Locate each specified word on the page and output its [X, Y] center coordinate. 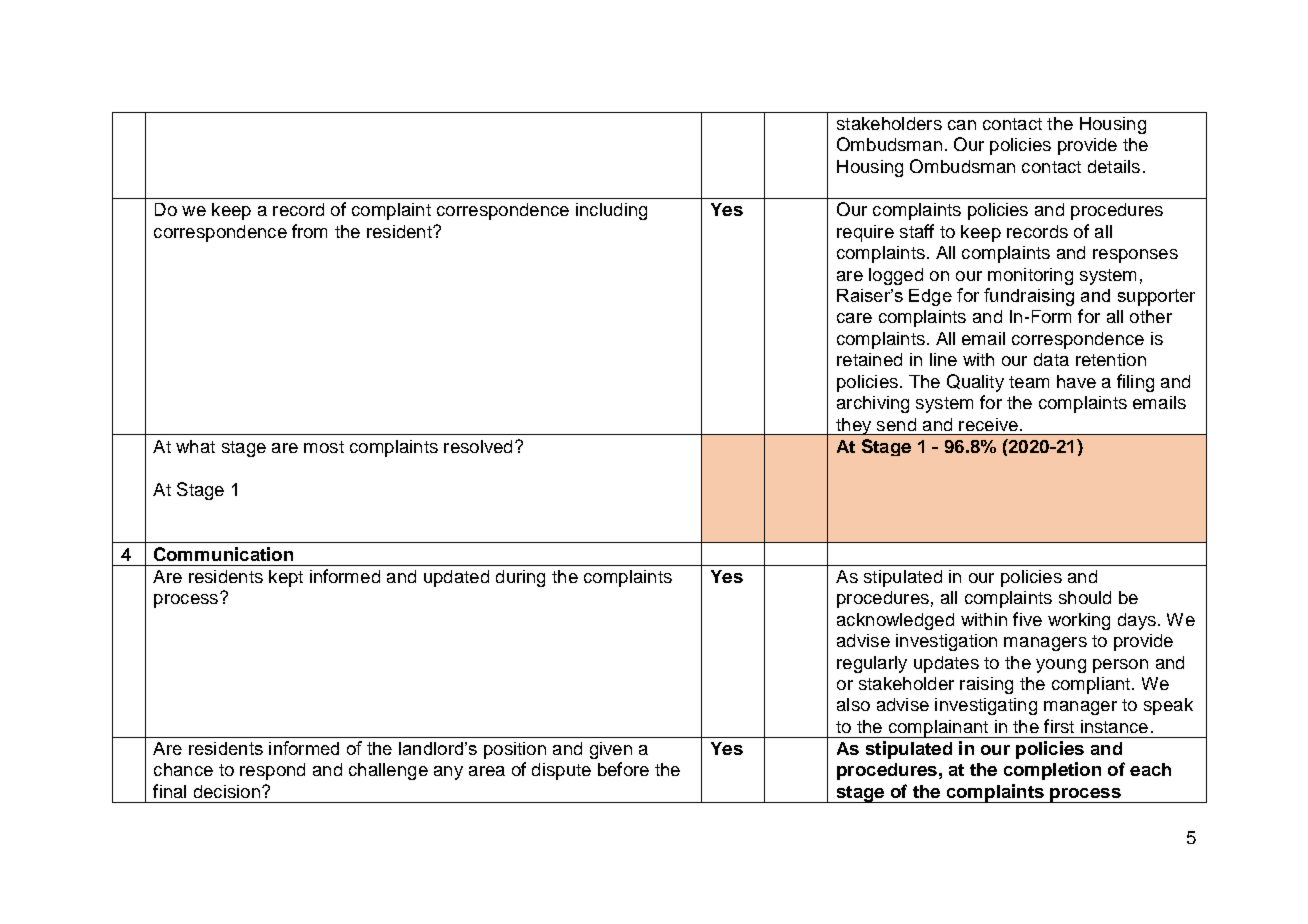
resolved [478, 446]
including [611, 211]
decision [227, 791]
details [1114, 166]
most [324, 447]
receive [988, 424]
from [309, 231]
